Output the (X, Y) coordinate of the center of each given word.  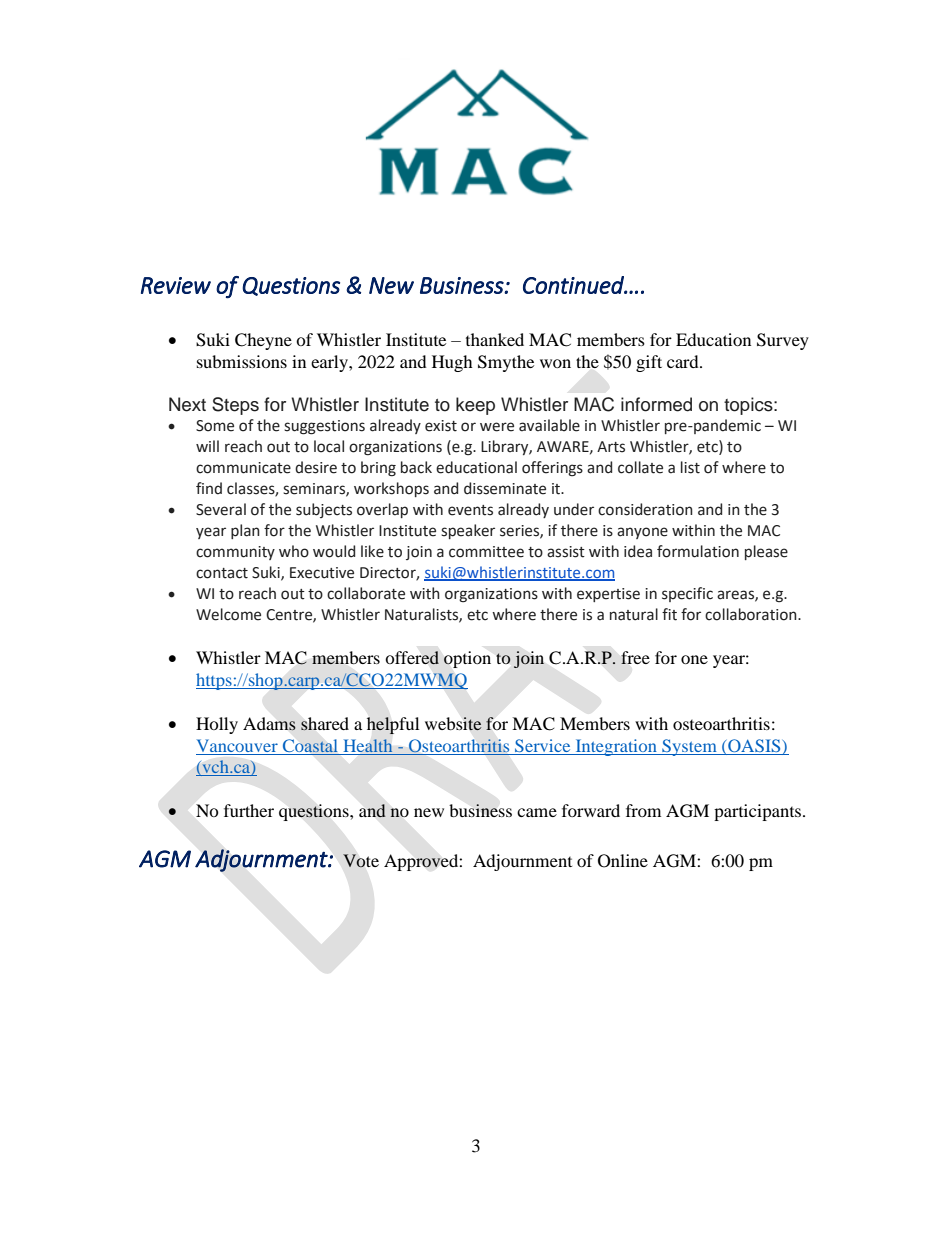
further (249, 810)
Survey (783, 341)
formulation (698, 551)
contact (222, 573)
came (537, 812)
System (689, 747)
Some (215, 426)
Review (176, 285)
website (453, 724)
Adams (269, 724)
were (497, 427)
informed (656, 404)
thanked (495, 339)
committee (486, 552)
